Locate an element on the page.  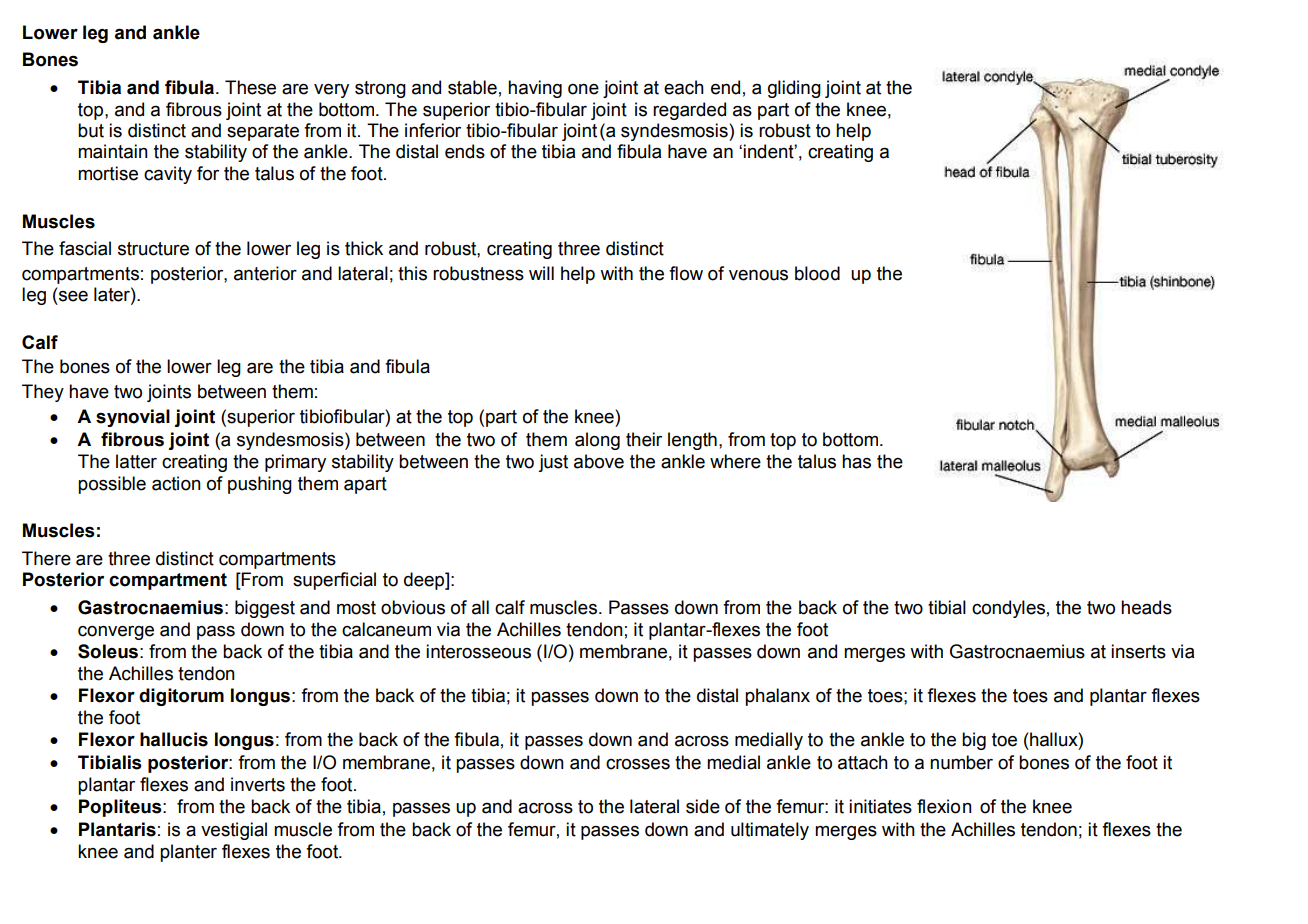
anterior is located at coordinates (265, 273).
